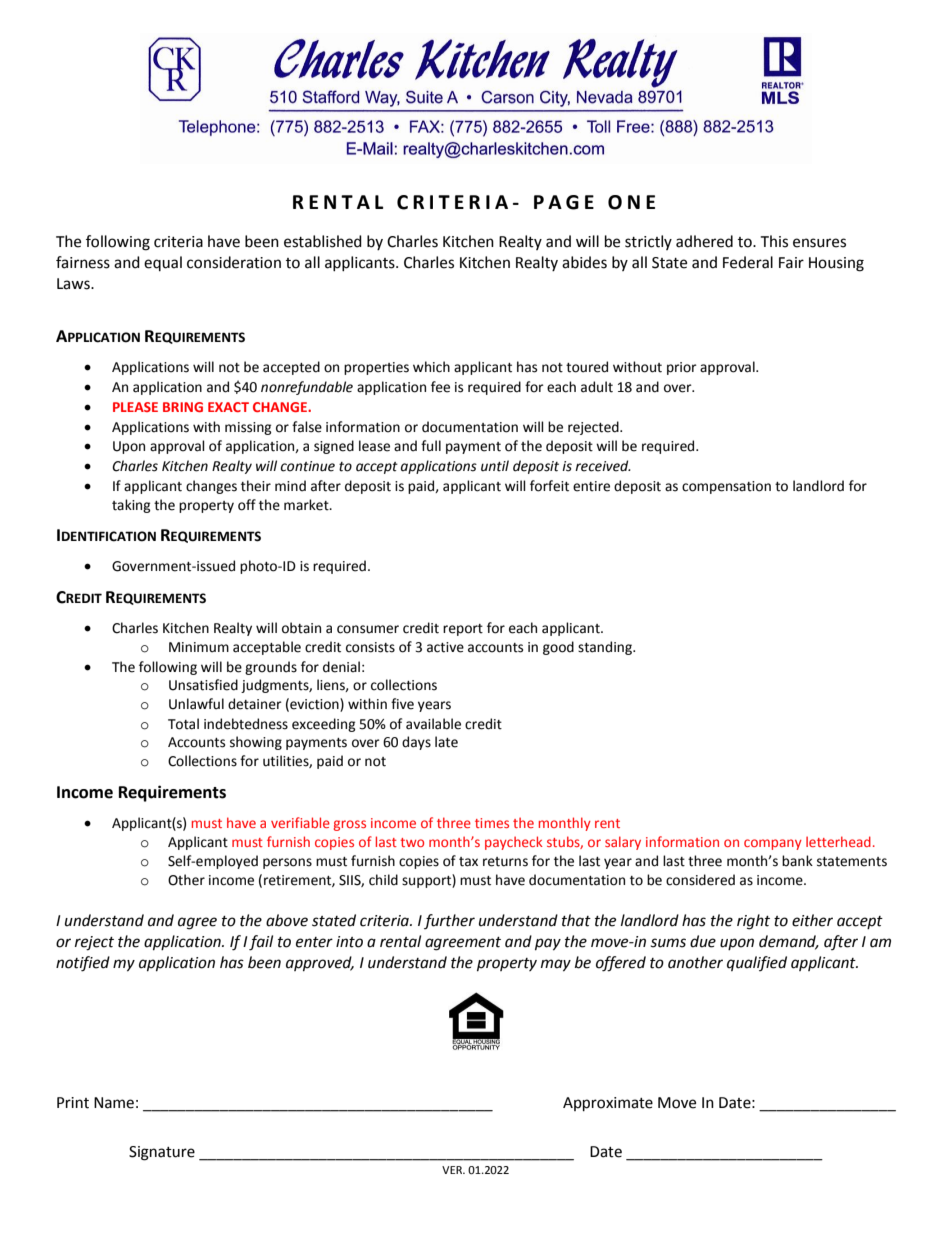  What do you see at coordinates (584, 262) in the screenshot?
I see `abides` at bounding box center [584, 262].
